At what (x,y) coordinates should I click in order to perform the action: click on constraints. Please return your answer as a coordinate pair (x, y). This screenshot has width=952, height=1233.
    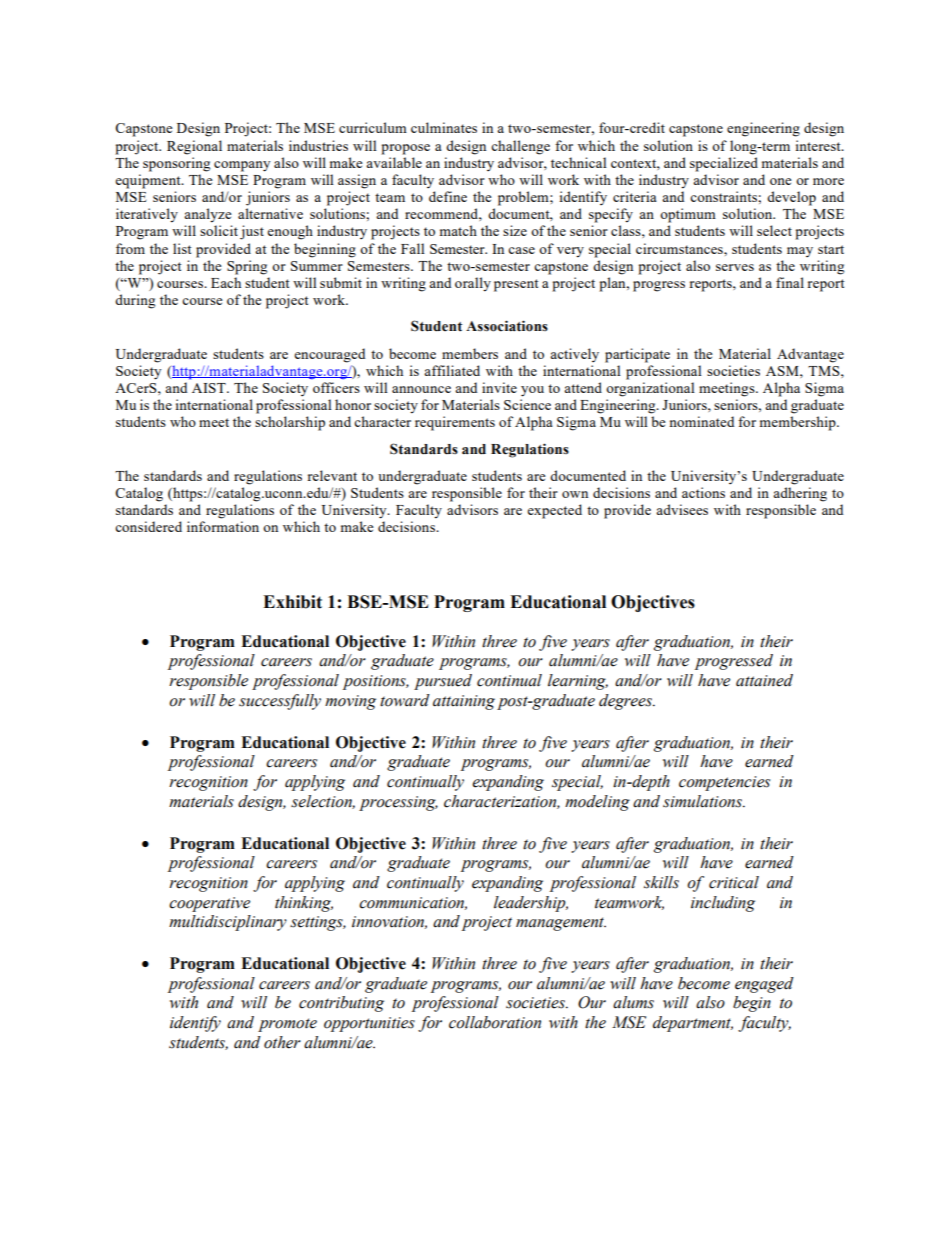
    Looking at the image, I should click on (724, 196).
